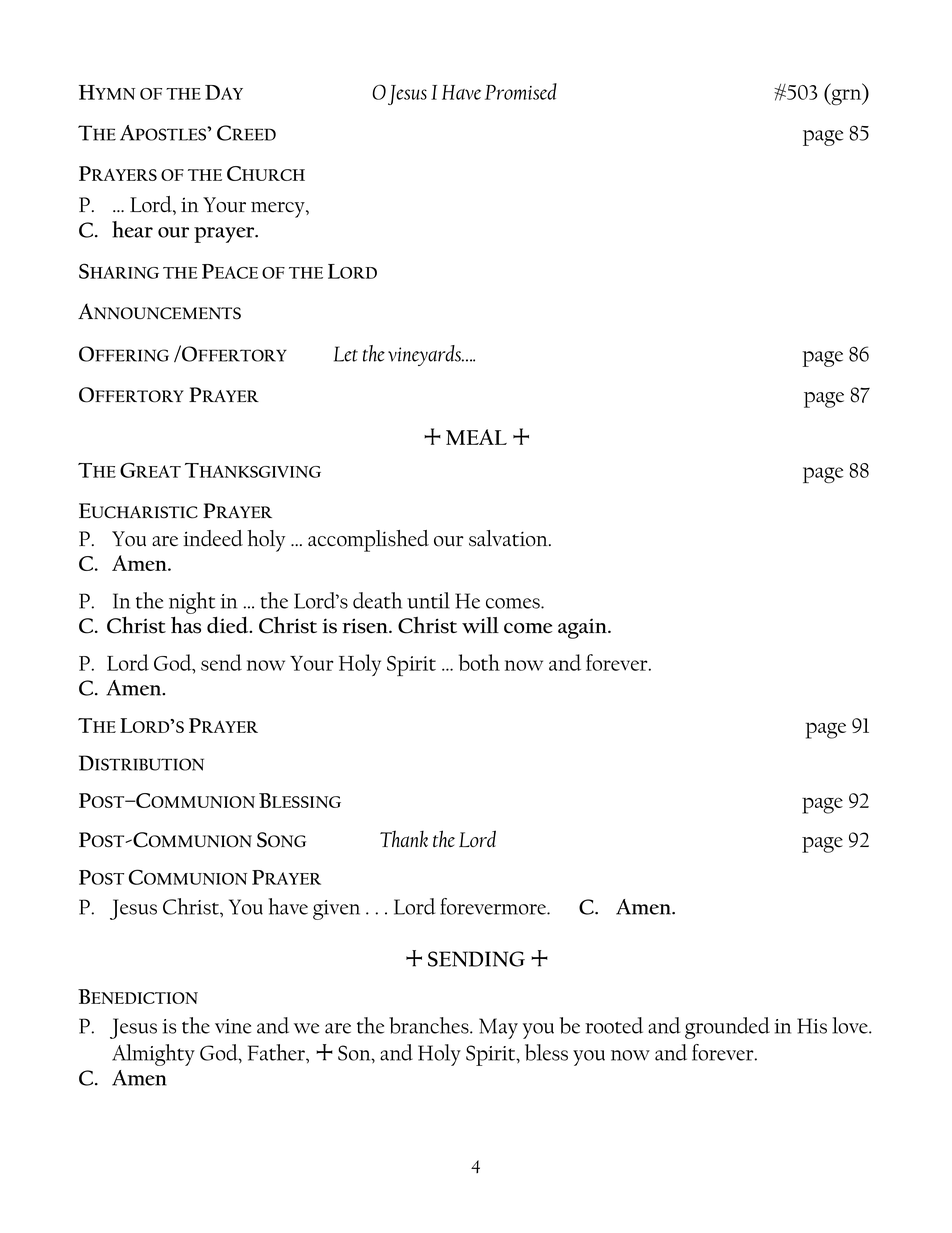 The image size is (952, 1233). Describe the element at coordinates (521, 91) in the screenshot. I see `Promised` at that location.
